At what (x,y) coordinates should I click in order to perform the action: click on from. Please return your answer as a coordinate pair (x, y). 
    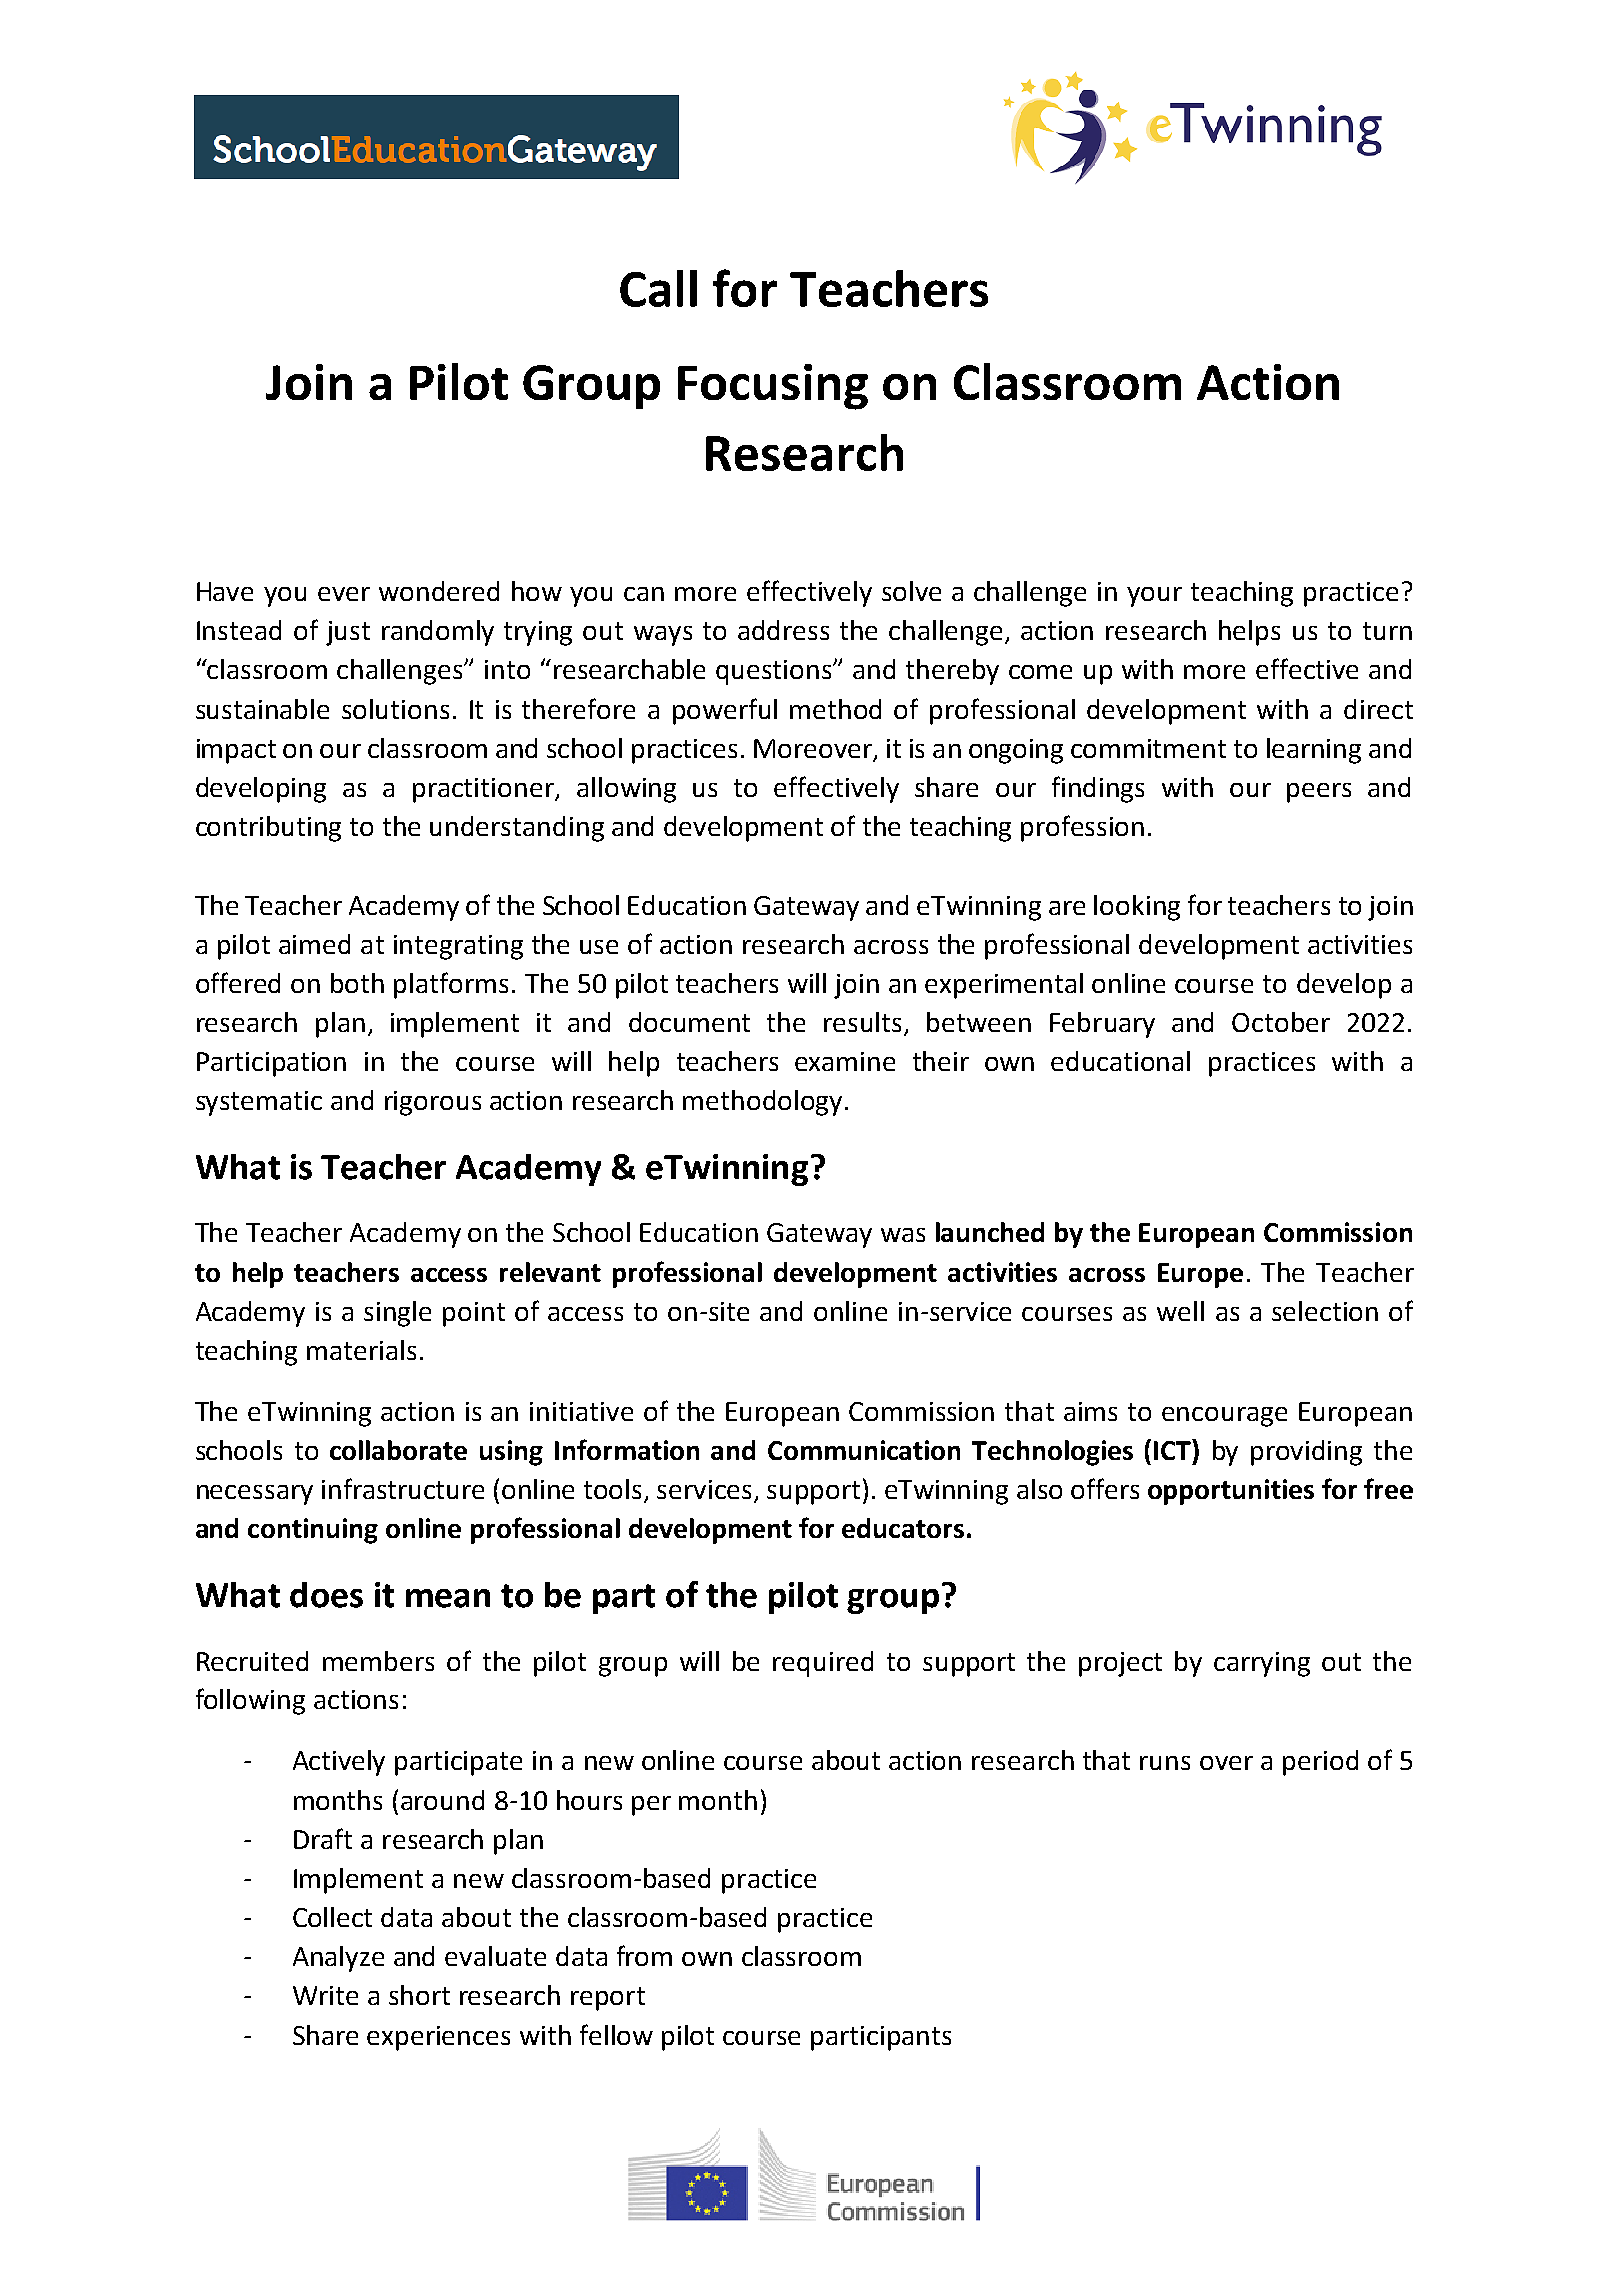
    Looking at the image, I should click on (644, 1955).
